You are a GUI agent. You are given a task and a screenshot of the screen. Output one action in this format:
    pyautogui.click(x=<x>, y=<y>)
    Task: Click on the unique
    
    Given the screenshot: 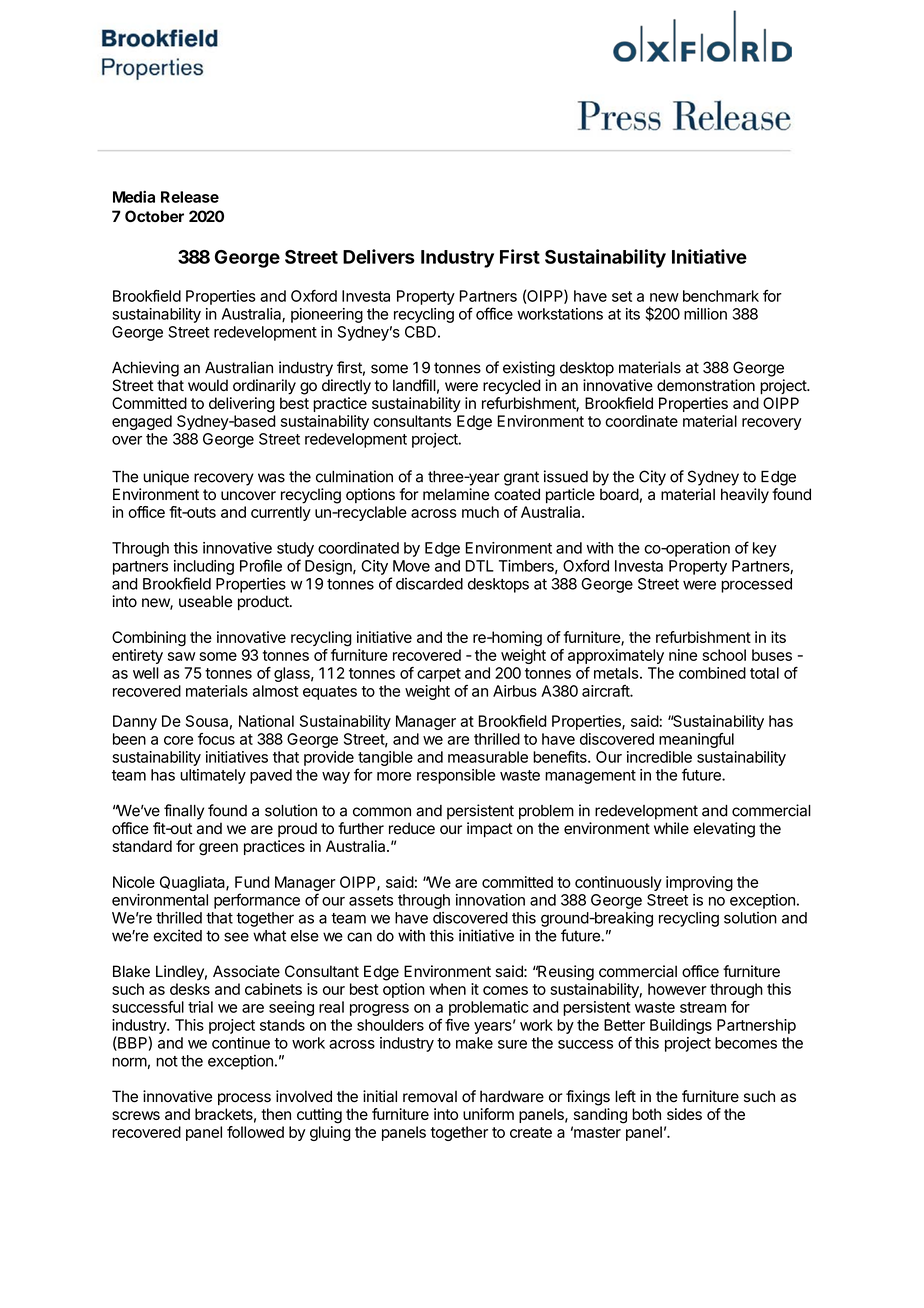 What is the action you would take?
    pyautogui.click(x=166, y=478)
